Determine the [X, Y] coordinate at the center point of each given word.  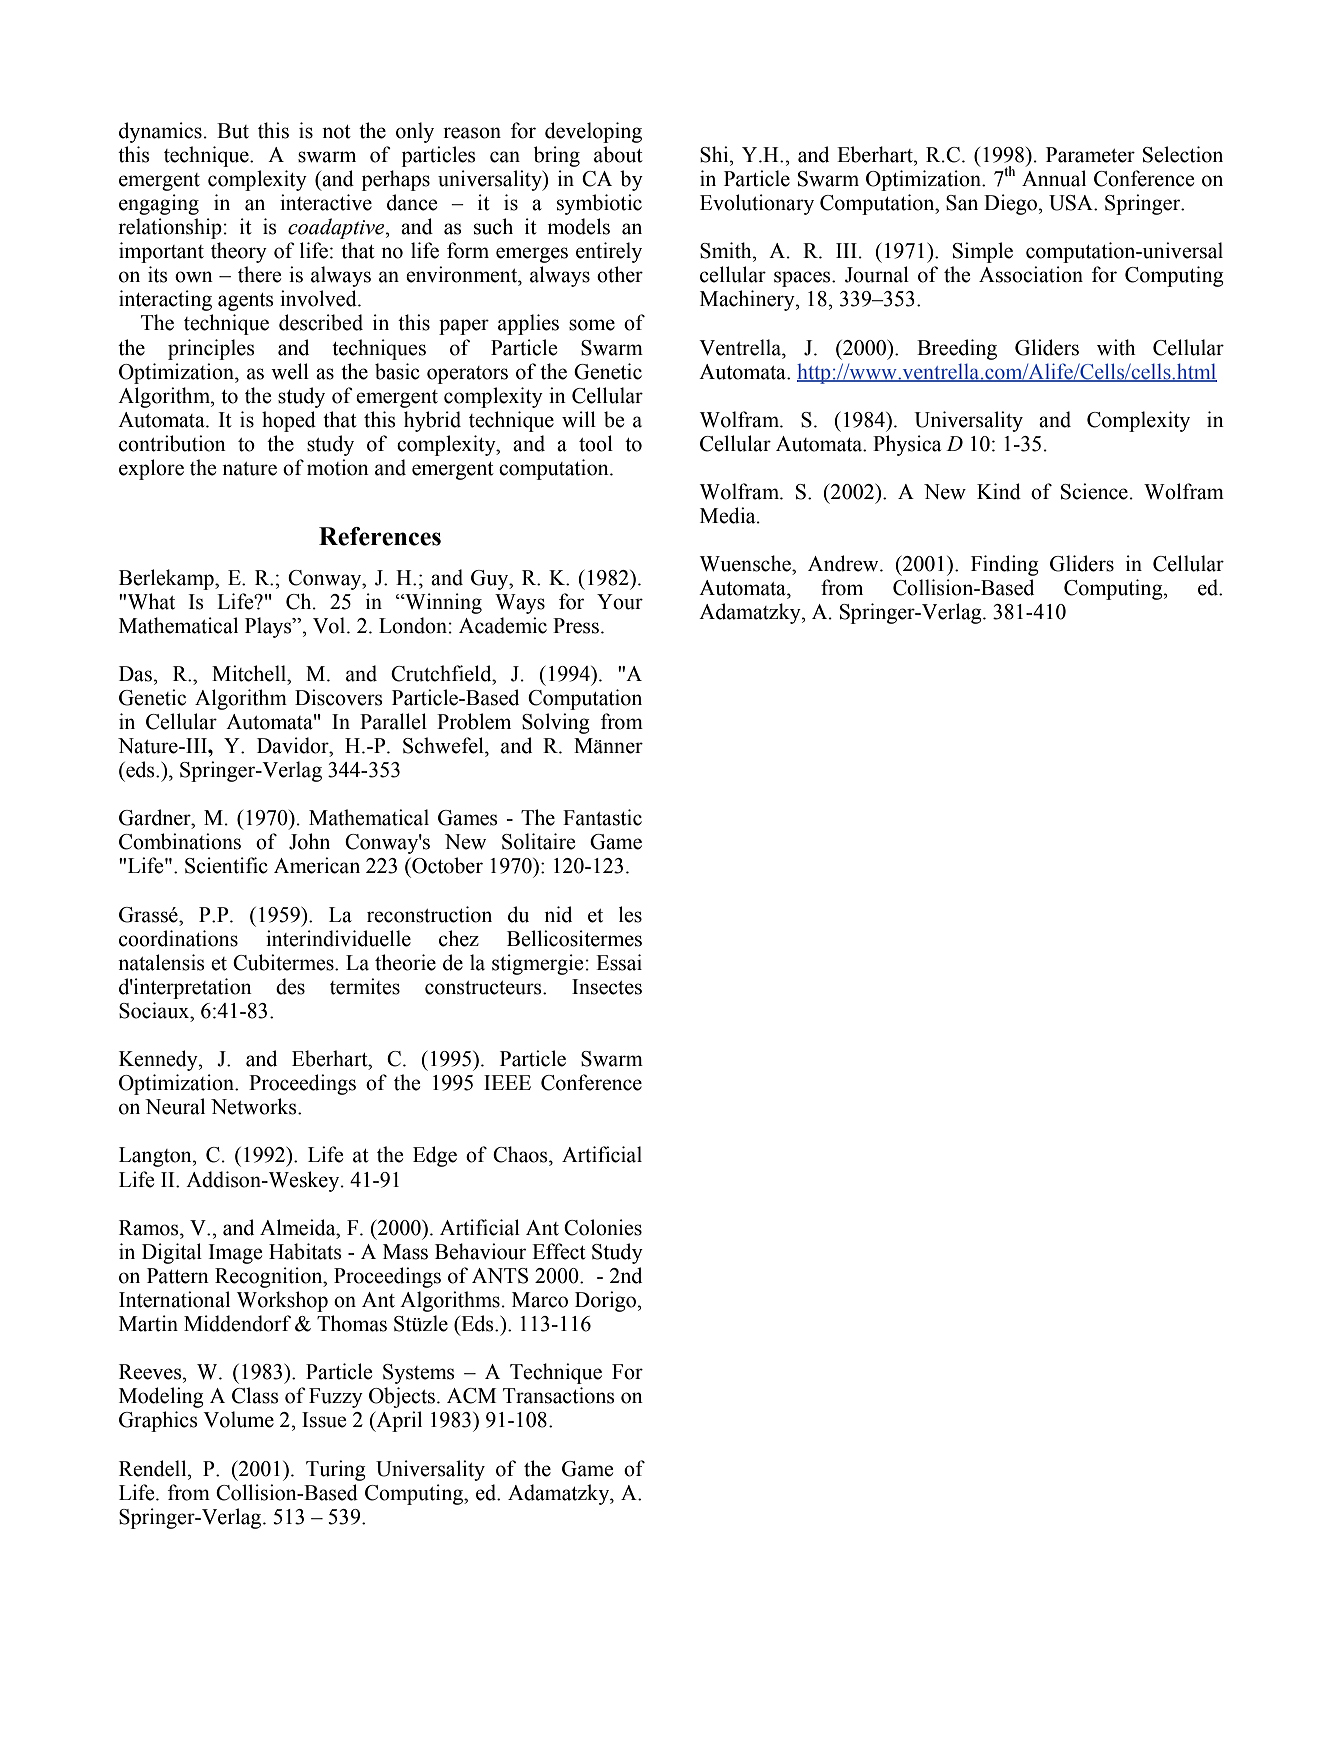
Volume [238, 1419]
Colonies [603, 1227]
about [618, 154]
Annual [1054, 178]
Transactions [559, 1395]
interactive [326, 202]
